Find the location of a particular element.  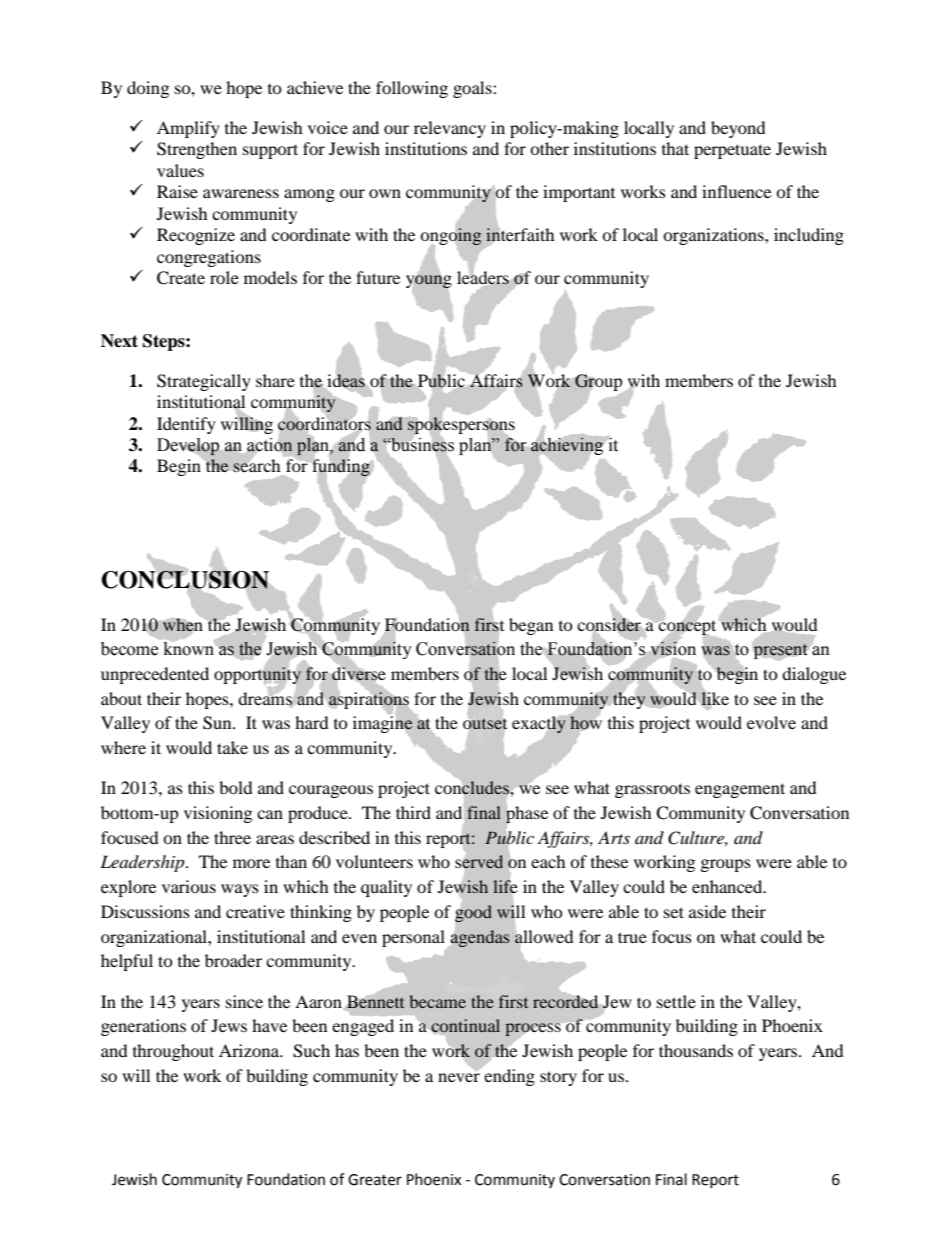

never is located at coordinates (459, 1077).
